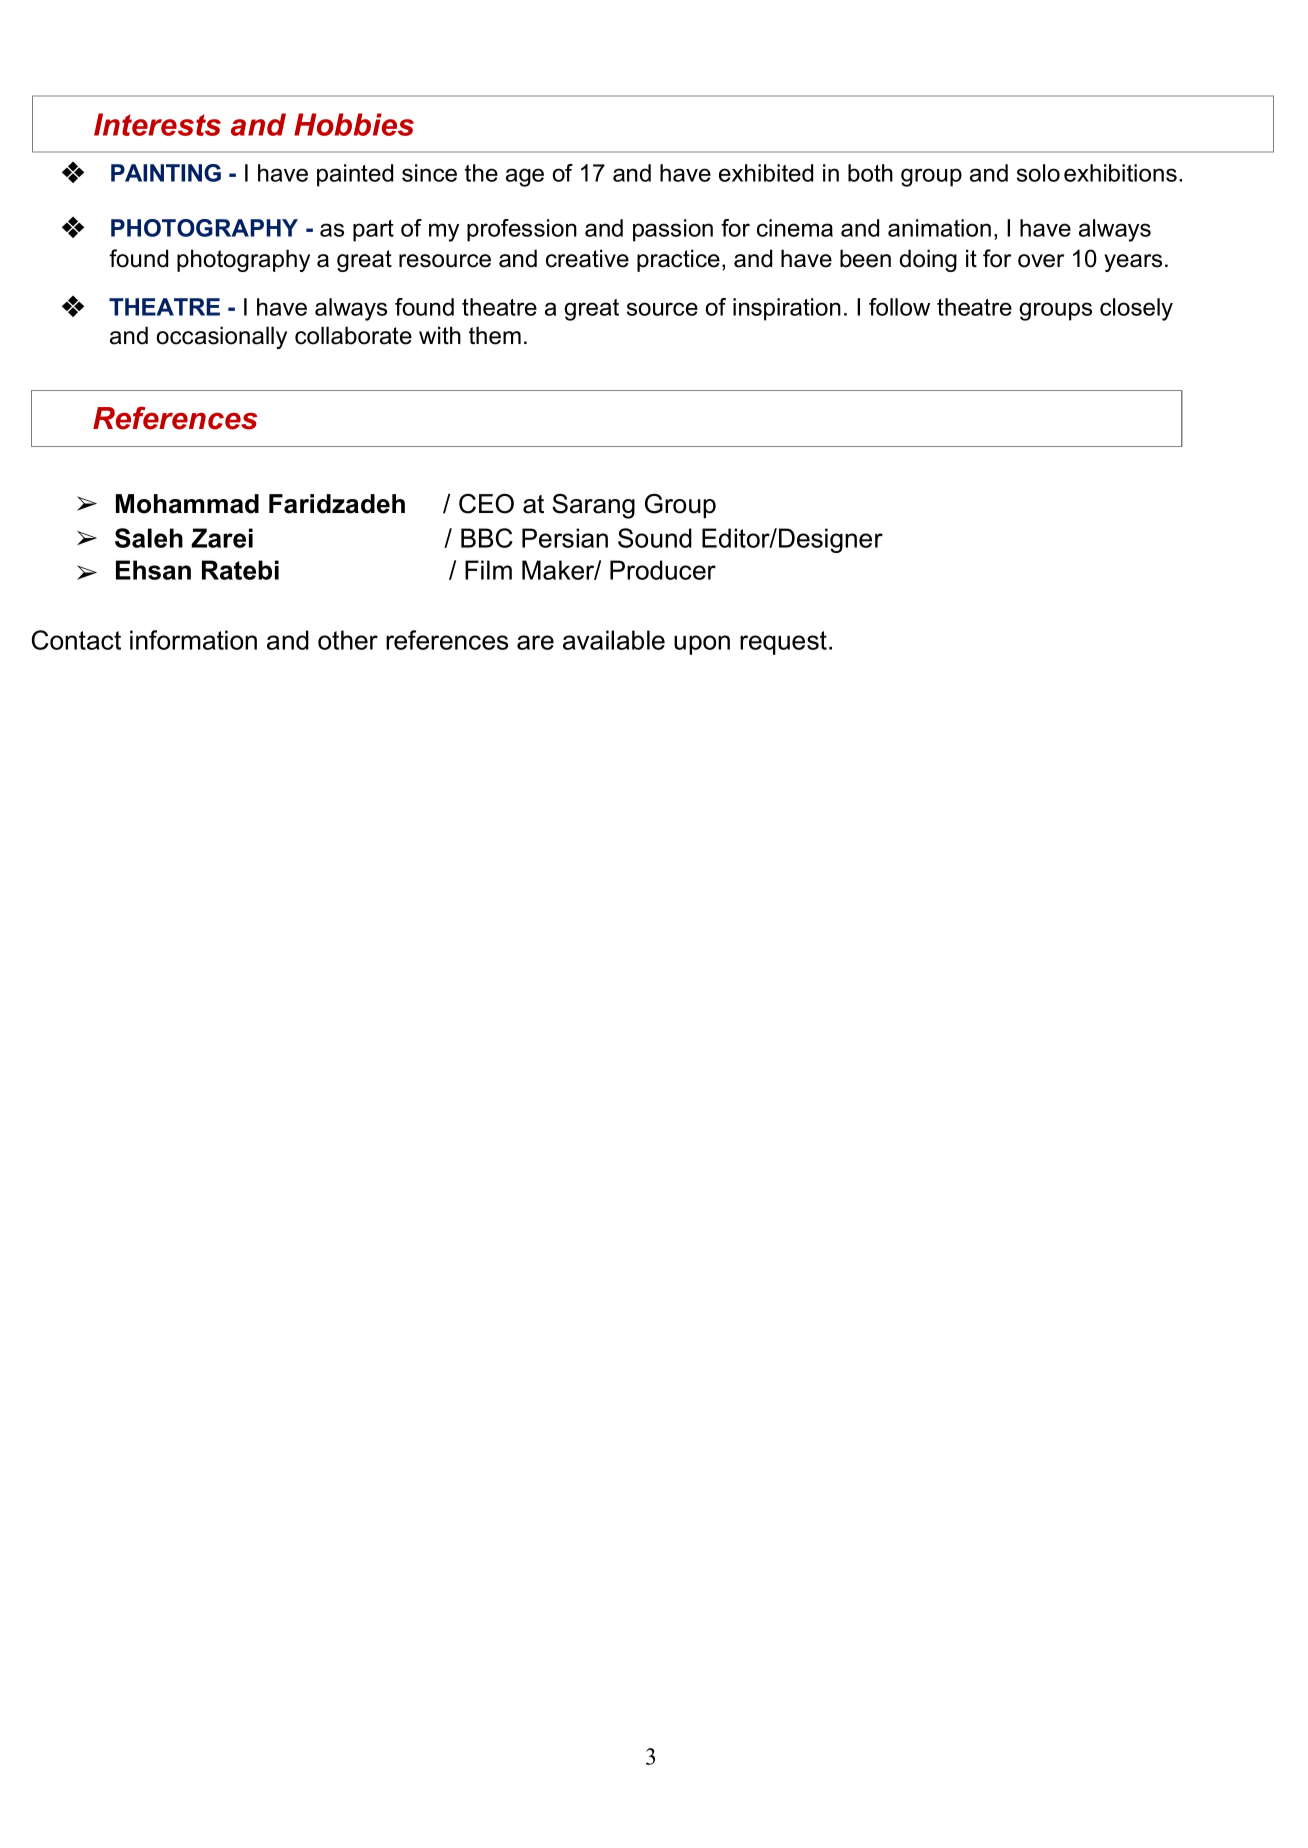  I want to click on them, so click(495, 335).
